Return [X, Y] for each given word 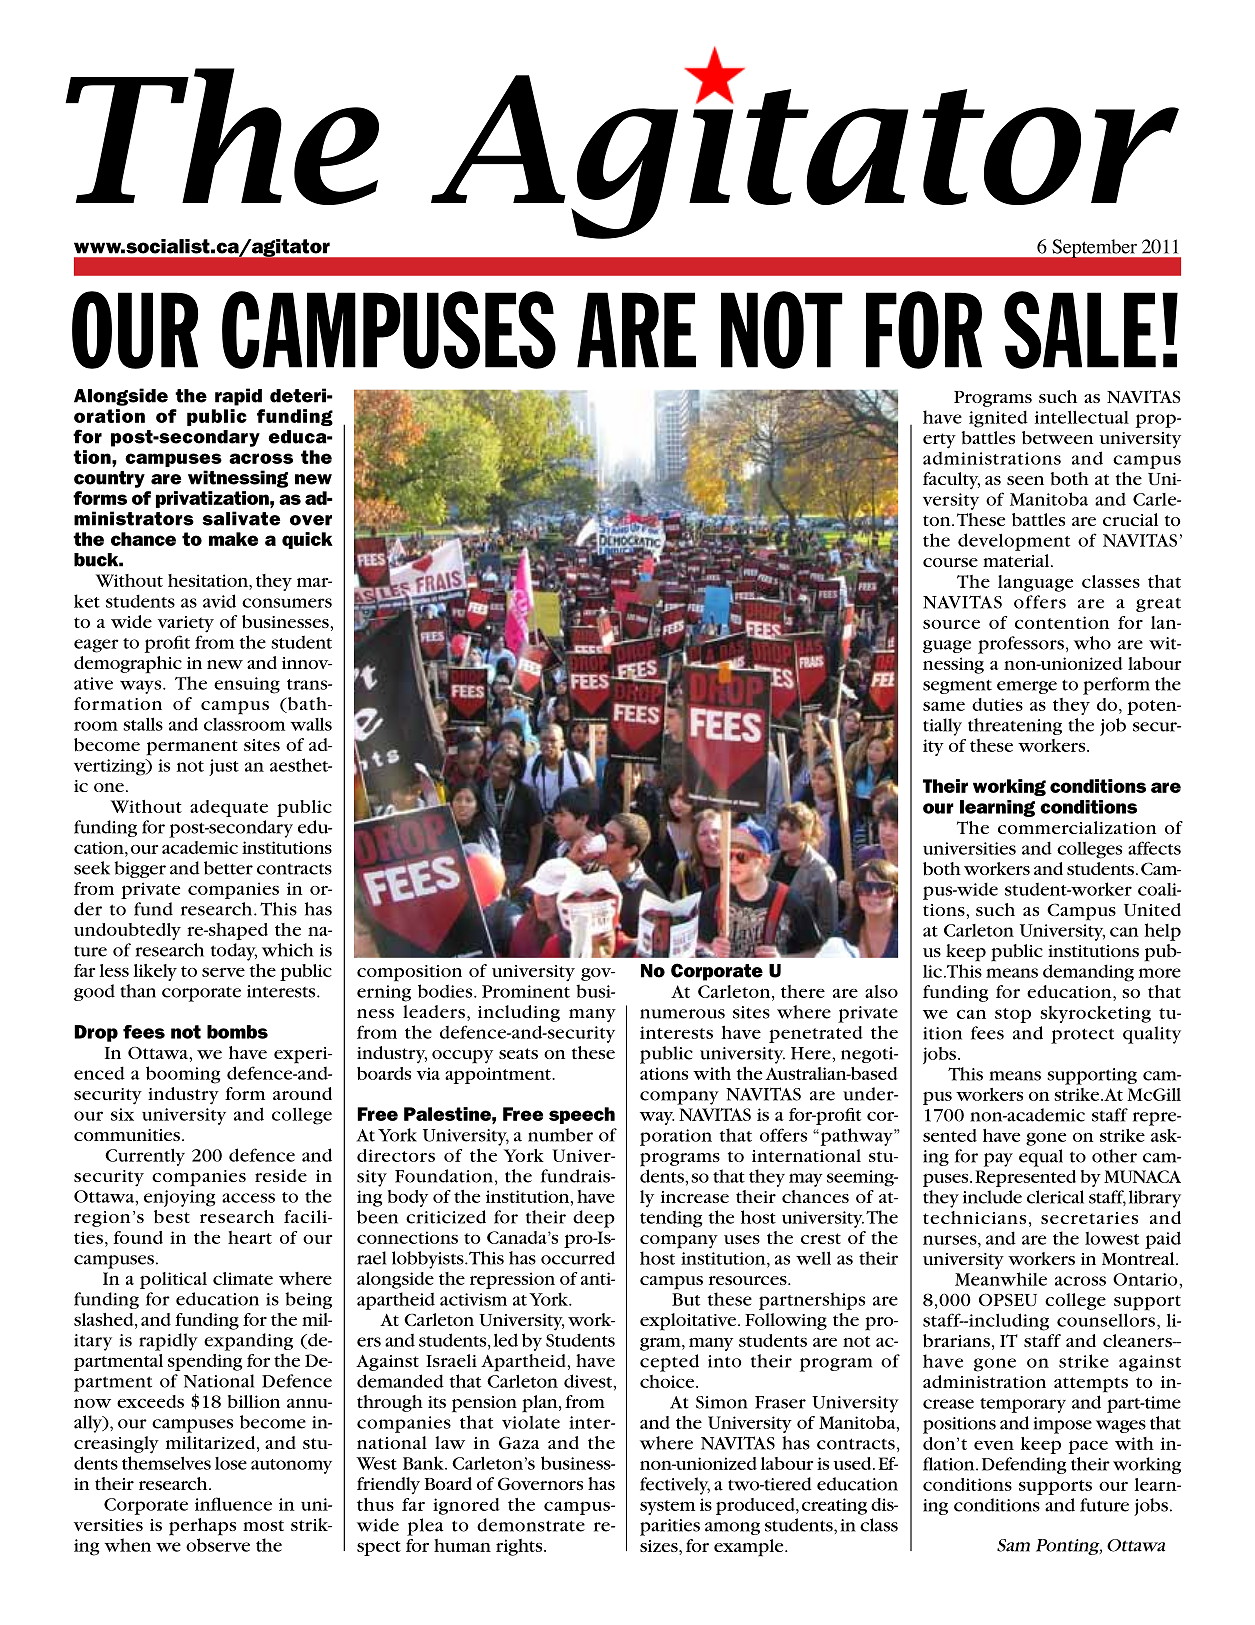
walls [311, 724]
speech [582, 1115]
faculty [951, 480]
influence [233, 1504]
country [109, 479]
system [667, 1507]
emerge [1027, 687]
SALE [1080, 330]
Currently [145, 1157]
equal [1041, 1158]
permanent [192, 748]
